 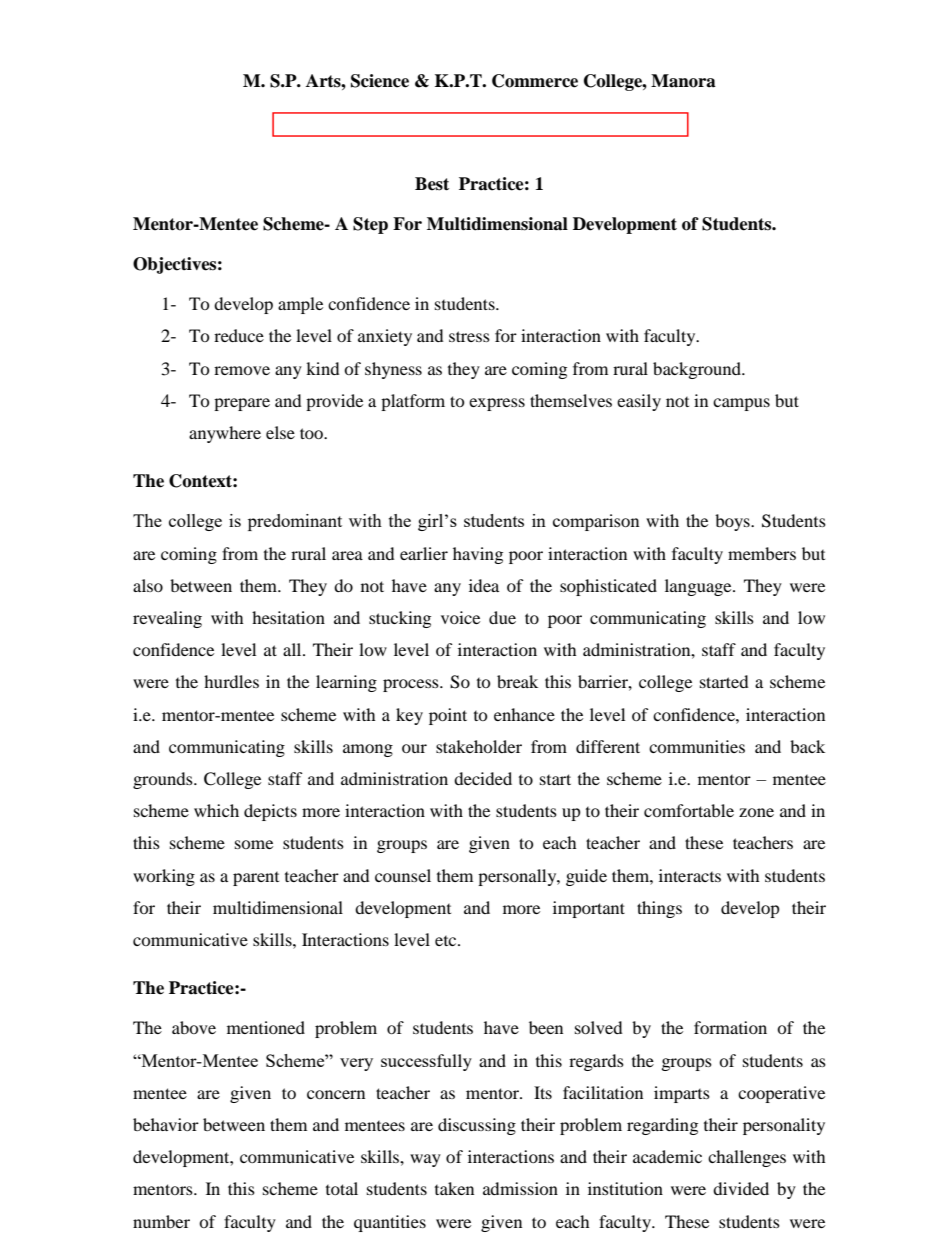 What do you see at coordinates (454, 1188) in the document?
I see `taken` at bounding box center [454, 1188].
